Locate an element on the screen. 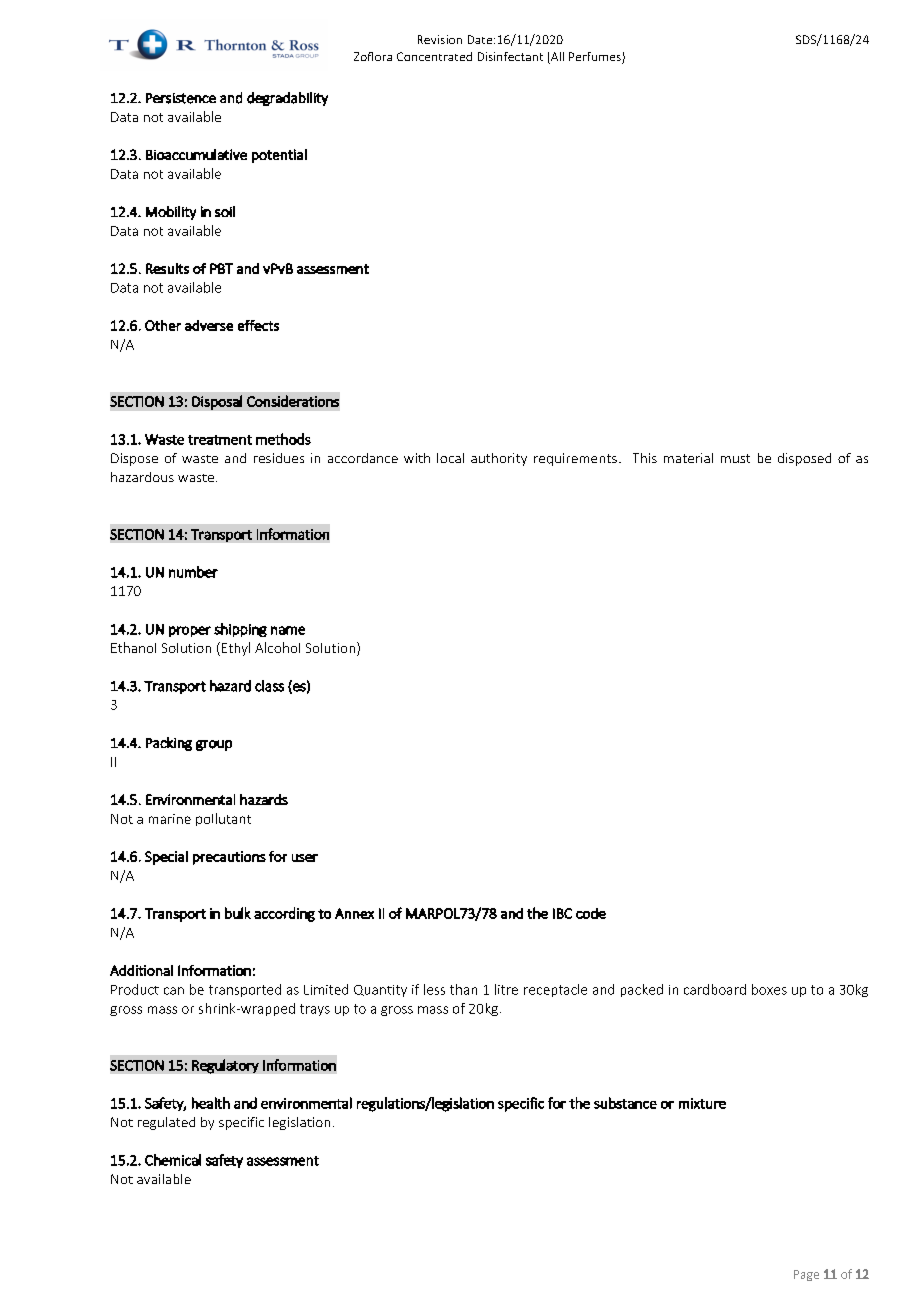 This screenshot has height=1308, width=924. substance is located at coordinates (625, 1103).
